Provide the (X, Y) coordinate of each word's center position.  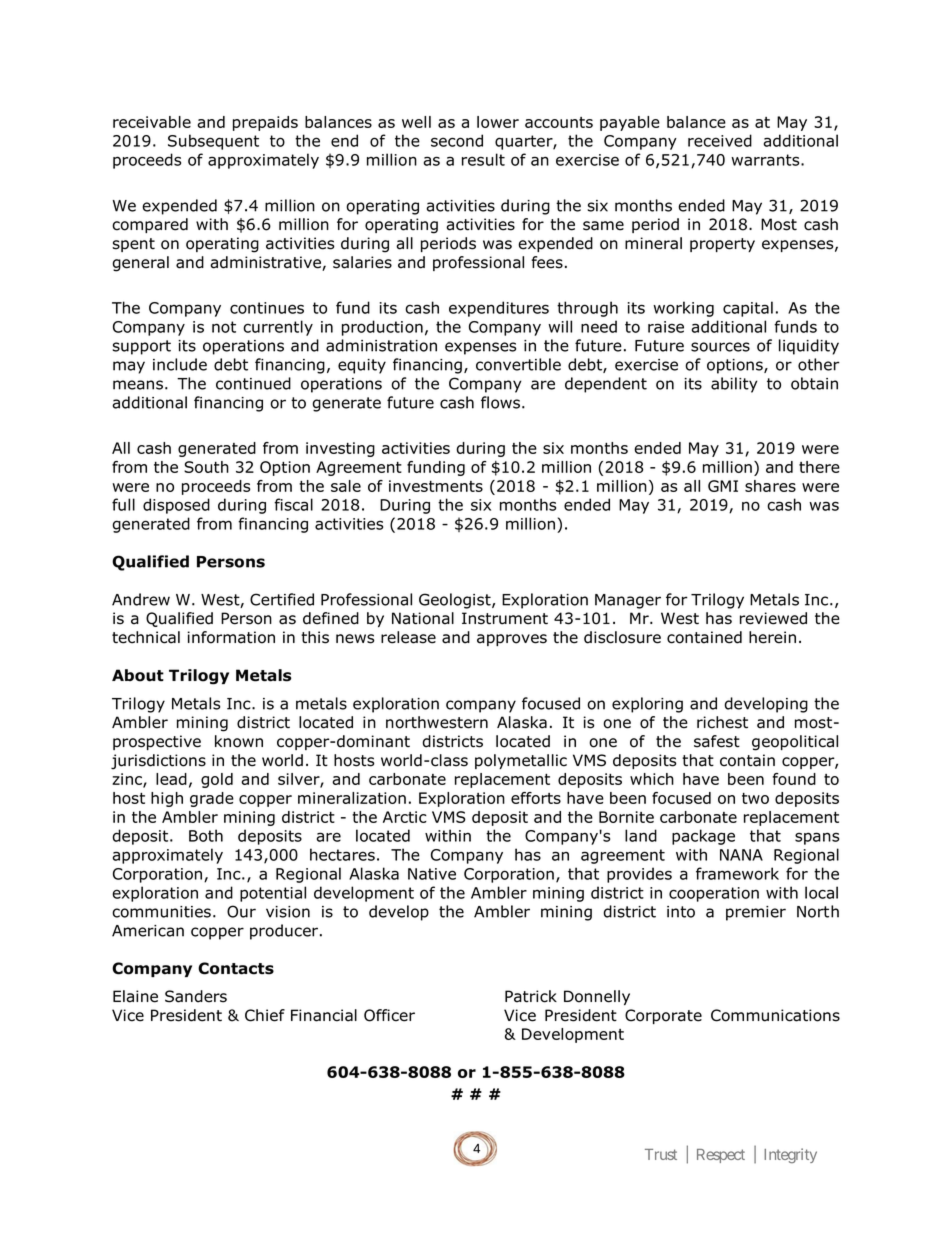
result (483, 159)
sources (720, 347)
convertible (518, 364)
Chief (265, 1015)
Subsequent (213, 142)
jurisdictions (158, 762)
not (224, 327)
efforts (536, 798)
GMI (723, 486)
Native (432, 874)
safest (717, 741)
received (720, 140)
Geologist (456, 601)
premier (756, 913)
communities (161, 912)
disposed (176, 506)
